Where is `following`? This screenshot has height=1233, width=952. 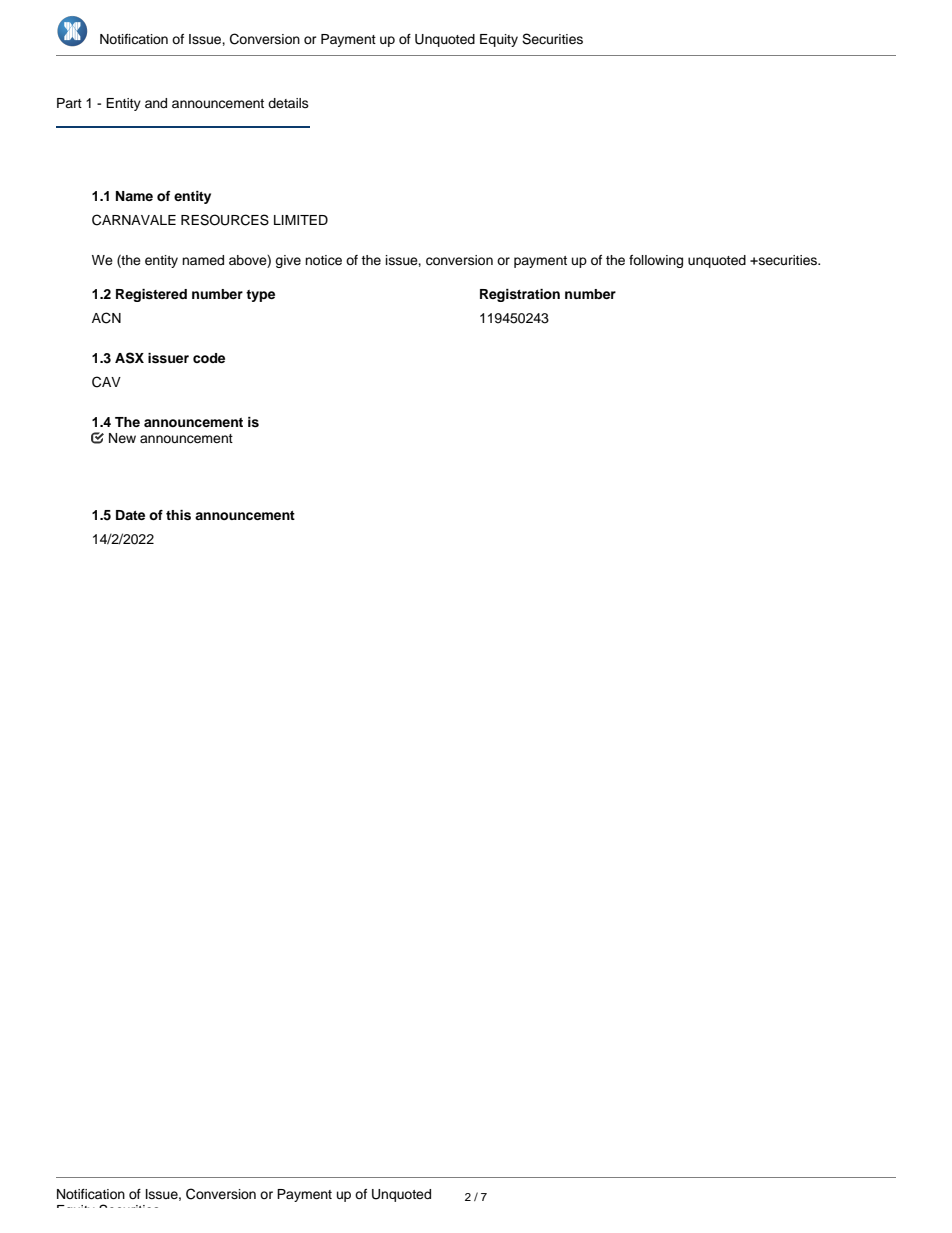 following is located at coordinates (656, 261).
